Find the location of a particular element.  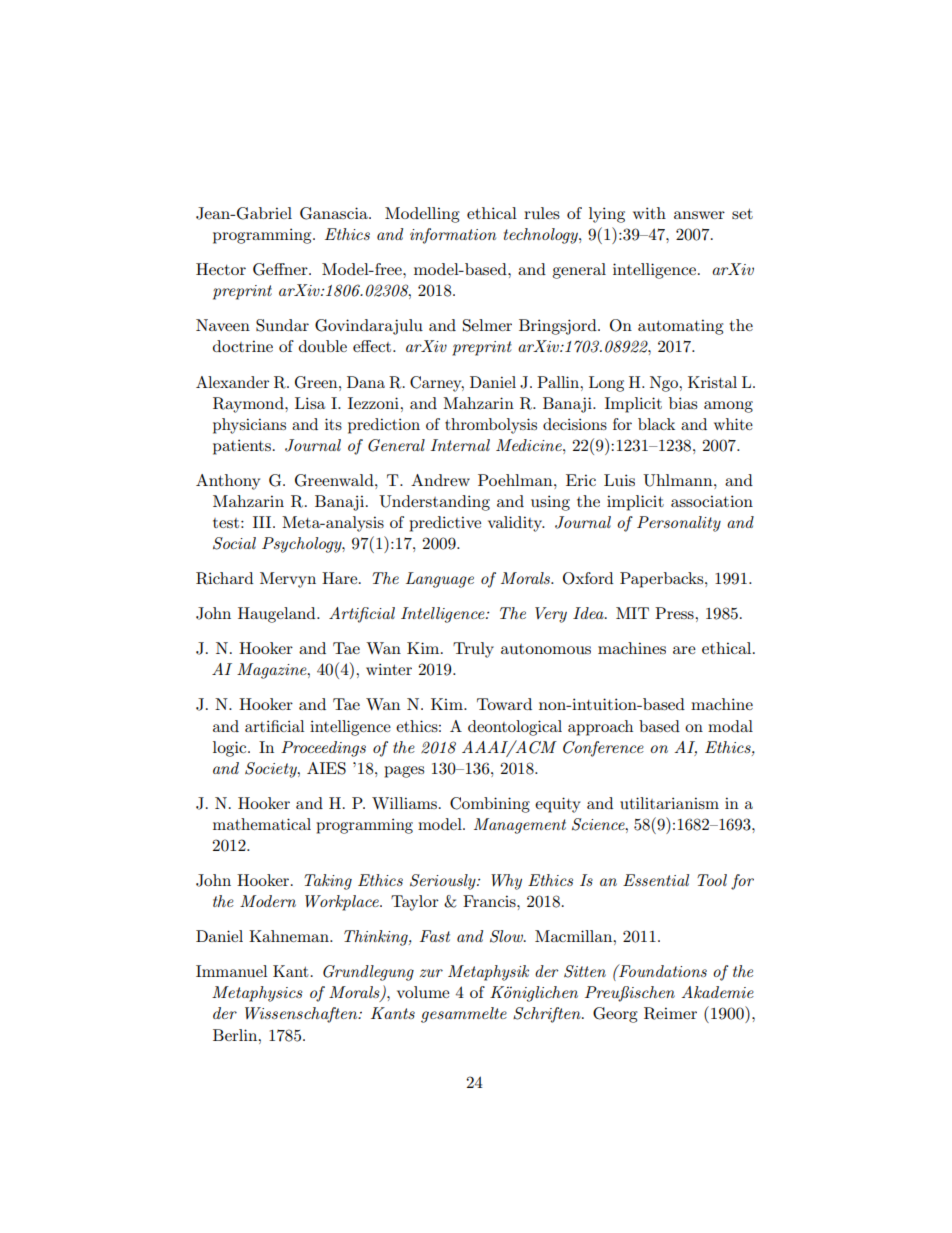

answer is located at coordinates (699, 215).
